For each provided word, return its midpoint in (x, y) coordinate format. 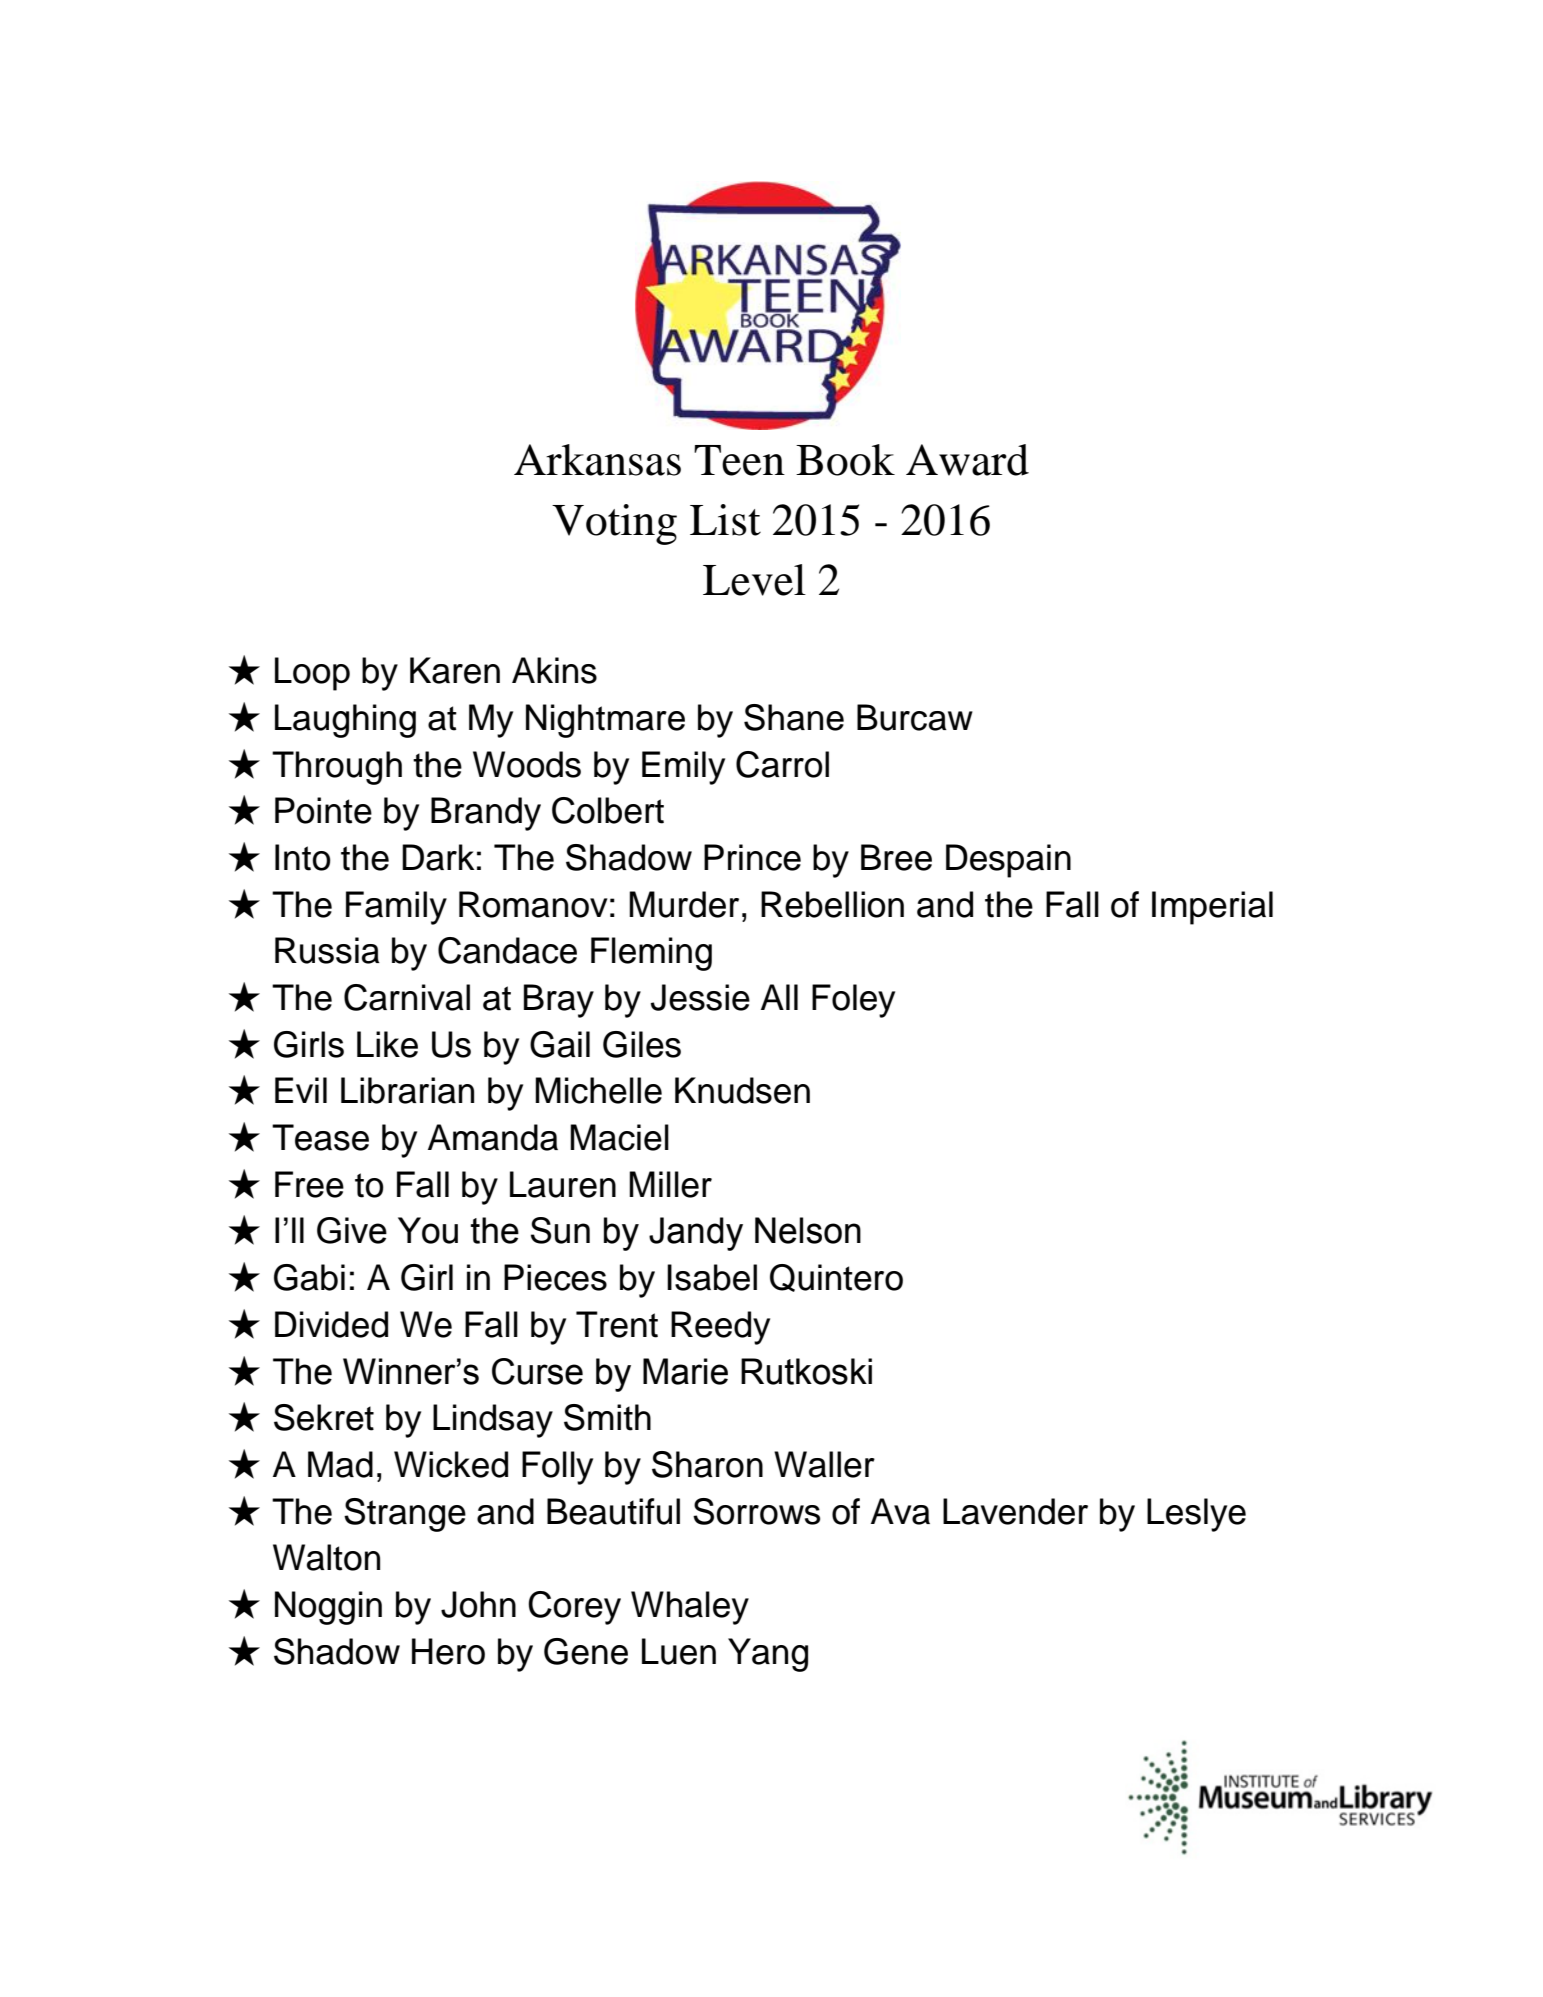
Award (967, 460)
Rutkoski (806, 1371)
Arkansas (597, 460)
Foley (853, 1001)
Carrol (782, 764)
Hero (448, 1651)
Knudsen (742, 1090)
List (725, 520)
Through (337, 768)
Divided (331, 1324)
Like (387, 1044)
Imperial (1212, 908)
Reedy (720, 1328)
